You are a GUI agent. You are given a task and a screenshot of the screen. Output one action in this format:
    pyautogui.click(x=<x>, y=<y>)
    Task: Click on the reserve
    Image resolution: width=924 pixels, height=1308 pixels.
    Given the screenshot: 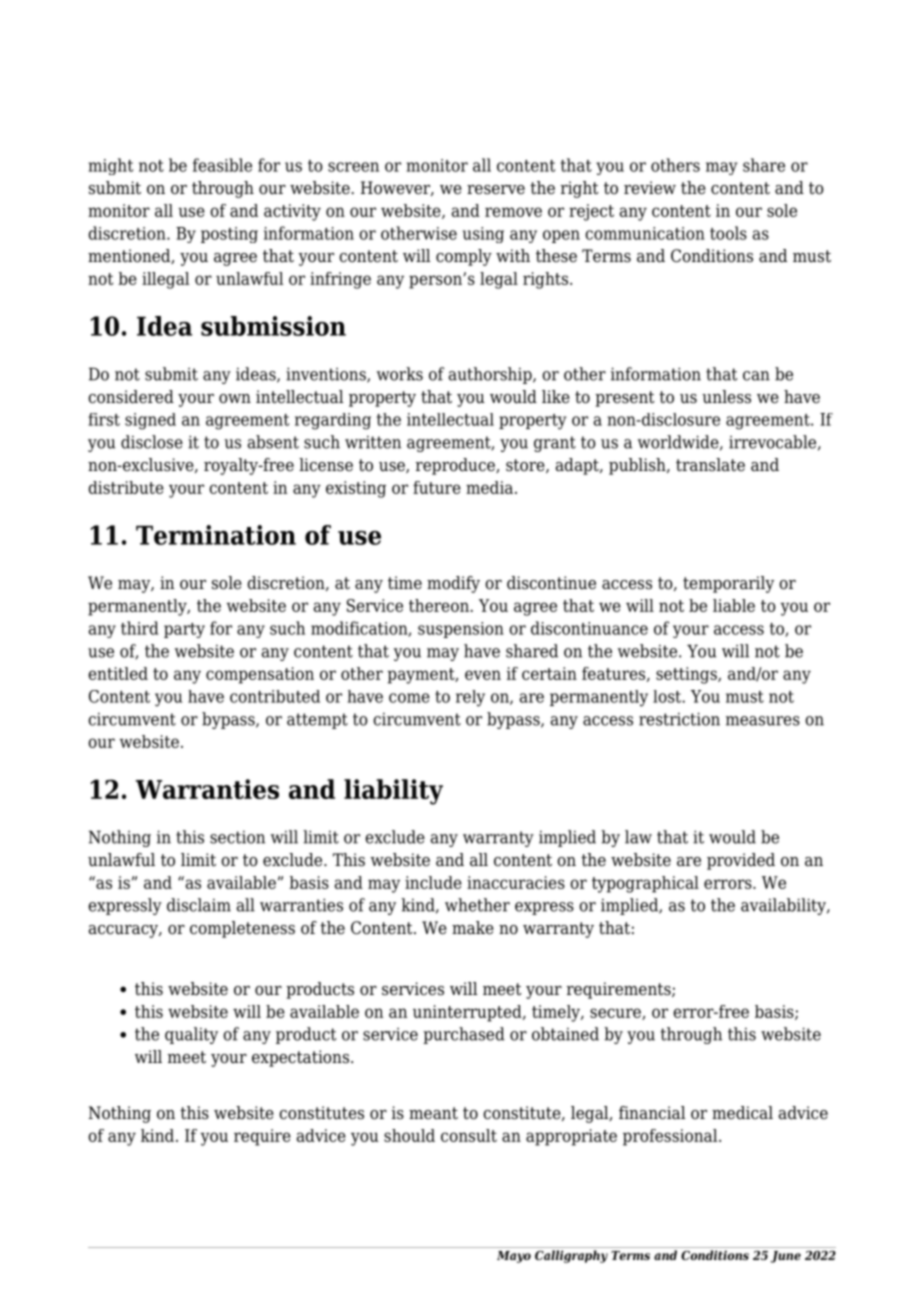 What is the action you would take?
    pyautogui.click(x=496, y=190)
